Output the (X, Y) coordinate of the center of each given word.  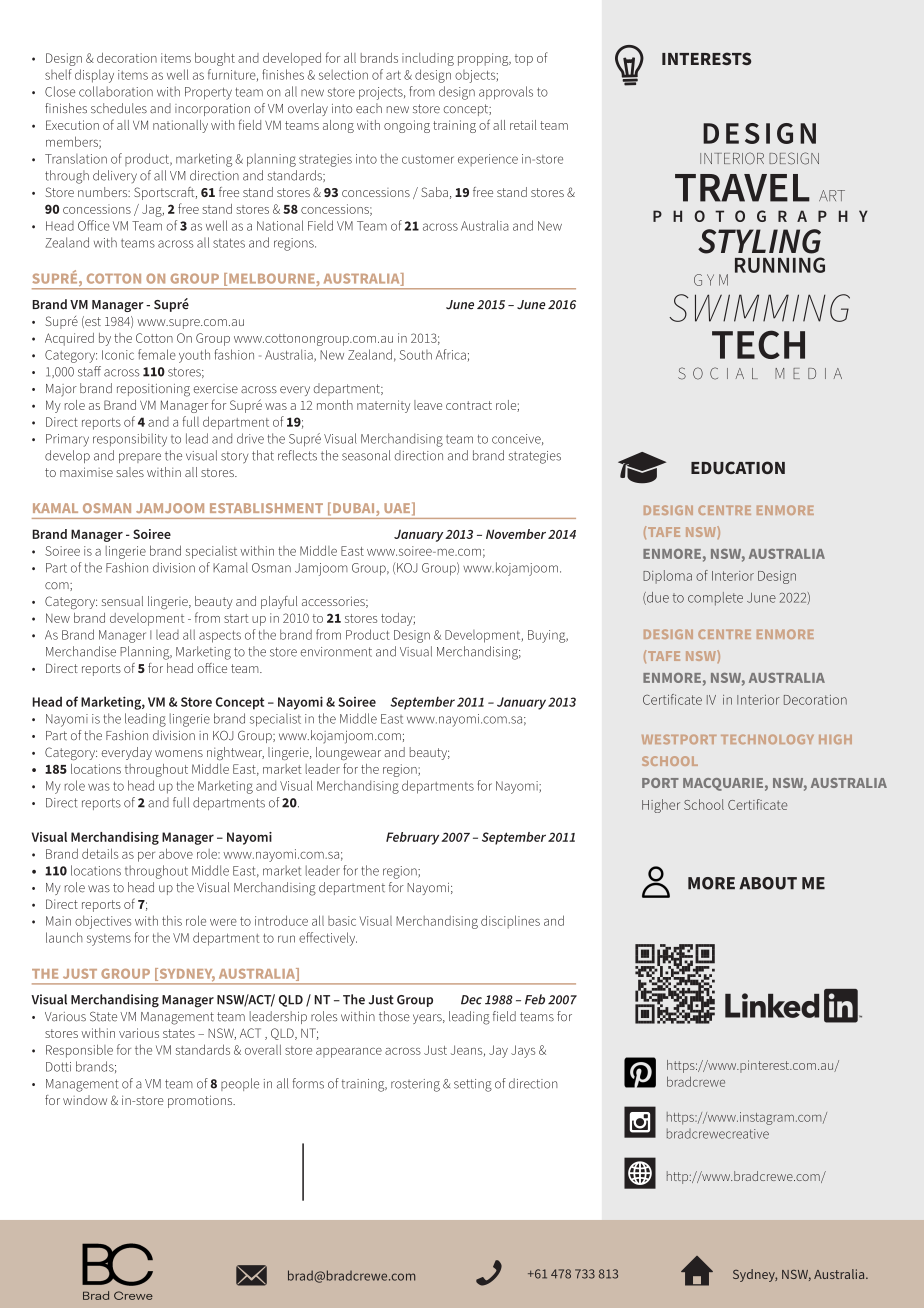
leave (428, 405)
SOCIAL (718, 373)
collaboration (116, 91)
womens (179, 753)
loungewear (348, 753)
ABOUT (768, 883)
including (428, 59)
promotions (201, 1101)
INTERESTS (707, 58)
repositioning (153, 390)
